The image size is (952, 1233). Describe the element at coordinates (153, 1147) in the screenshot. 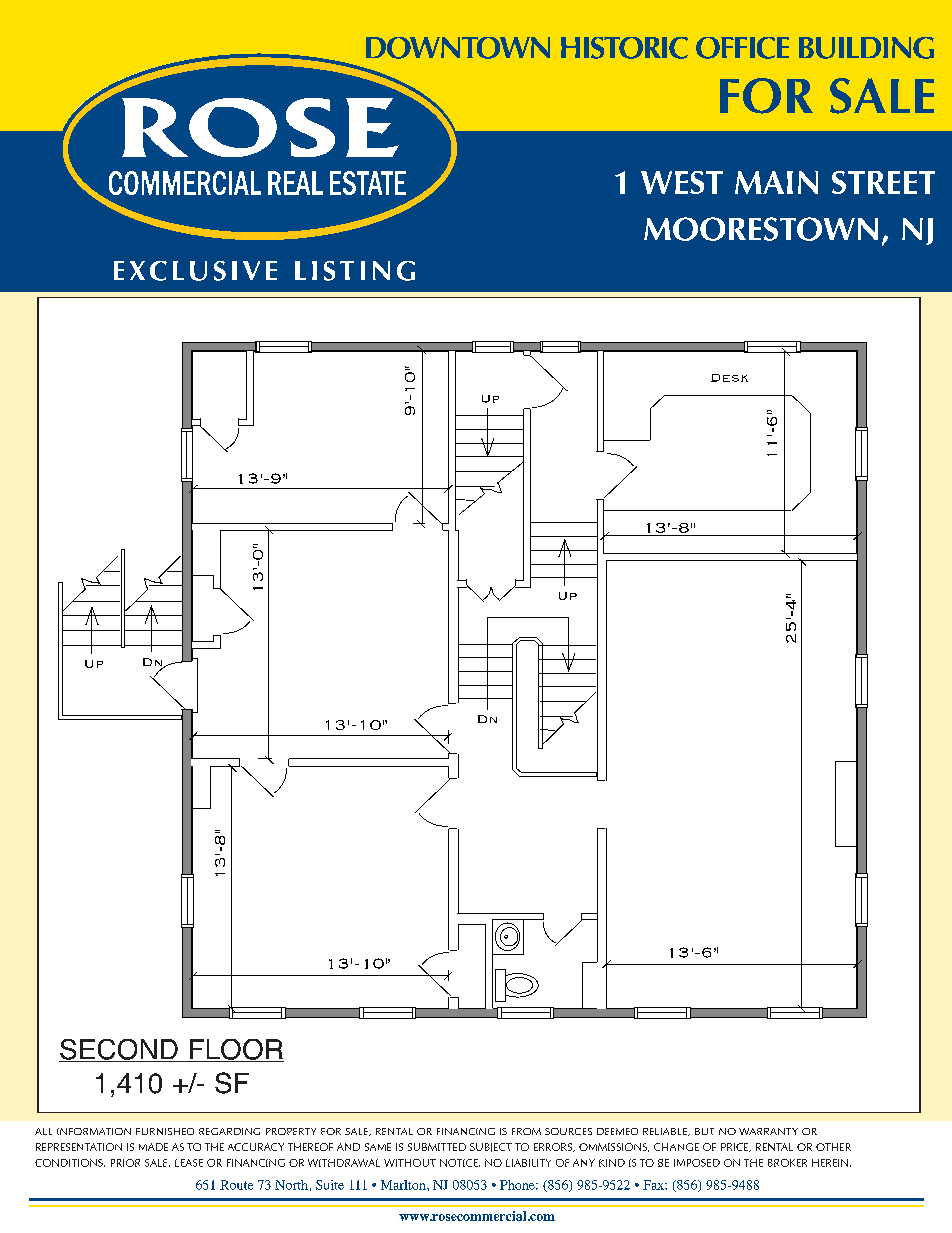

I see `MADE` at that location.
